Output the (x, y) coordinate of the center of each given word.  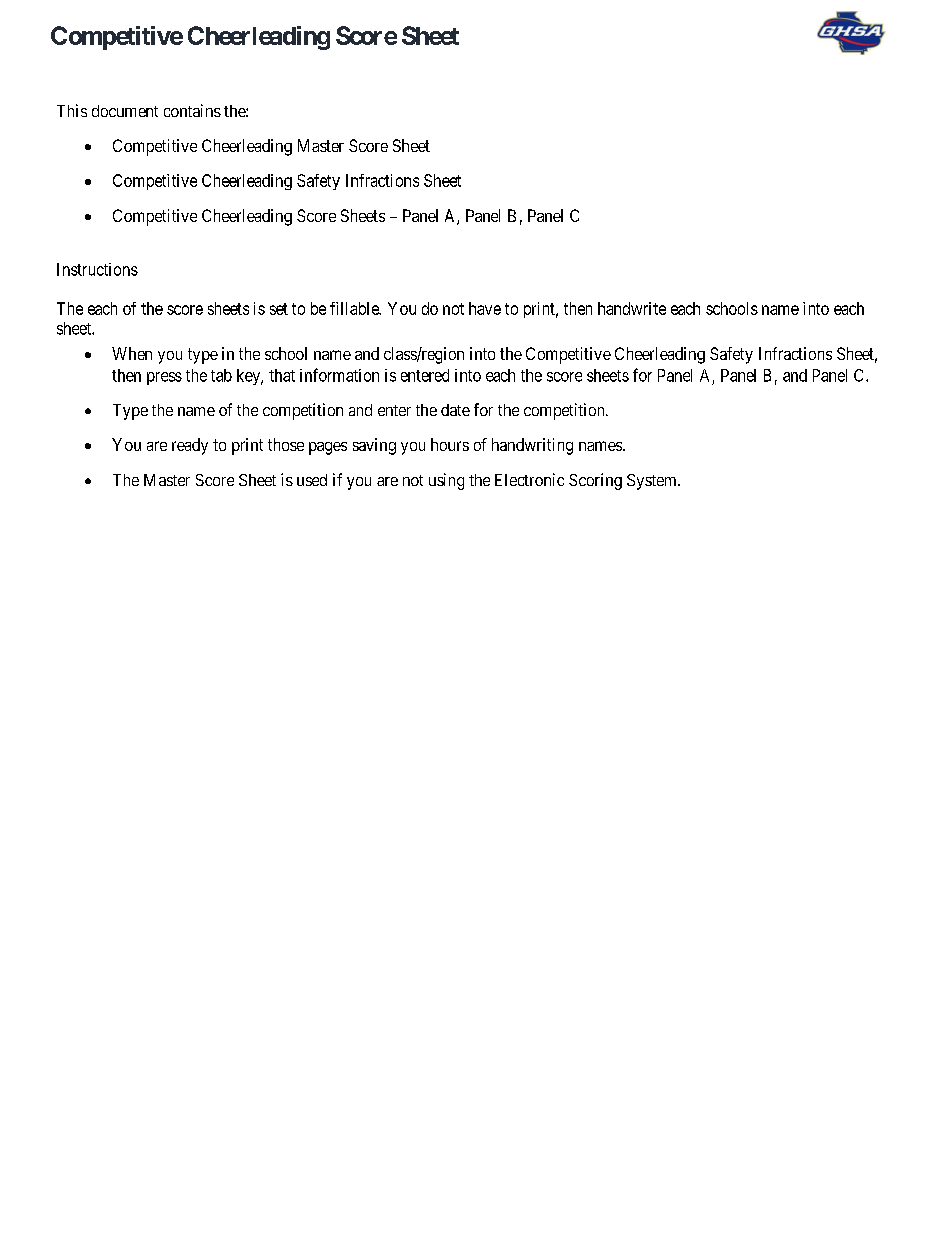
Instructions (97, 269)
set (279, 309)
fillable (355, 308)
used (312, 480)
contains (192, 110)
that (282, 375)
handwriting (532, 446)
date (455, 410)
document (125, 111)
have (485, 308)
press (164, 378)
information (339, 375)
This (72, 110)
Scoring (595, 481)
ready (190, 446)
